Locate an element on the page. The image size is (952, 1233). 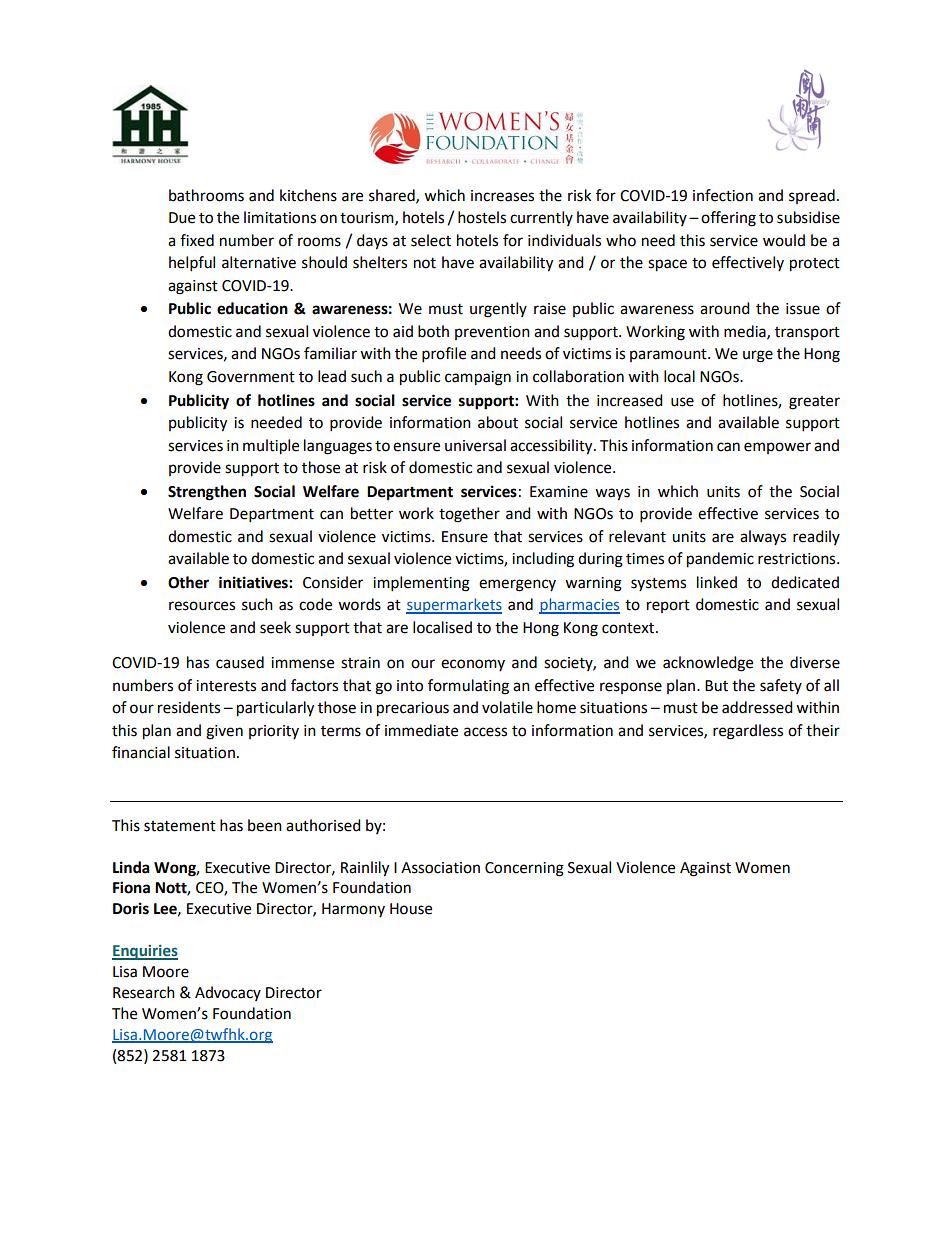
offering is located at coordinates (728, 219).
